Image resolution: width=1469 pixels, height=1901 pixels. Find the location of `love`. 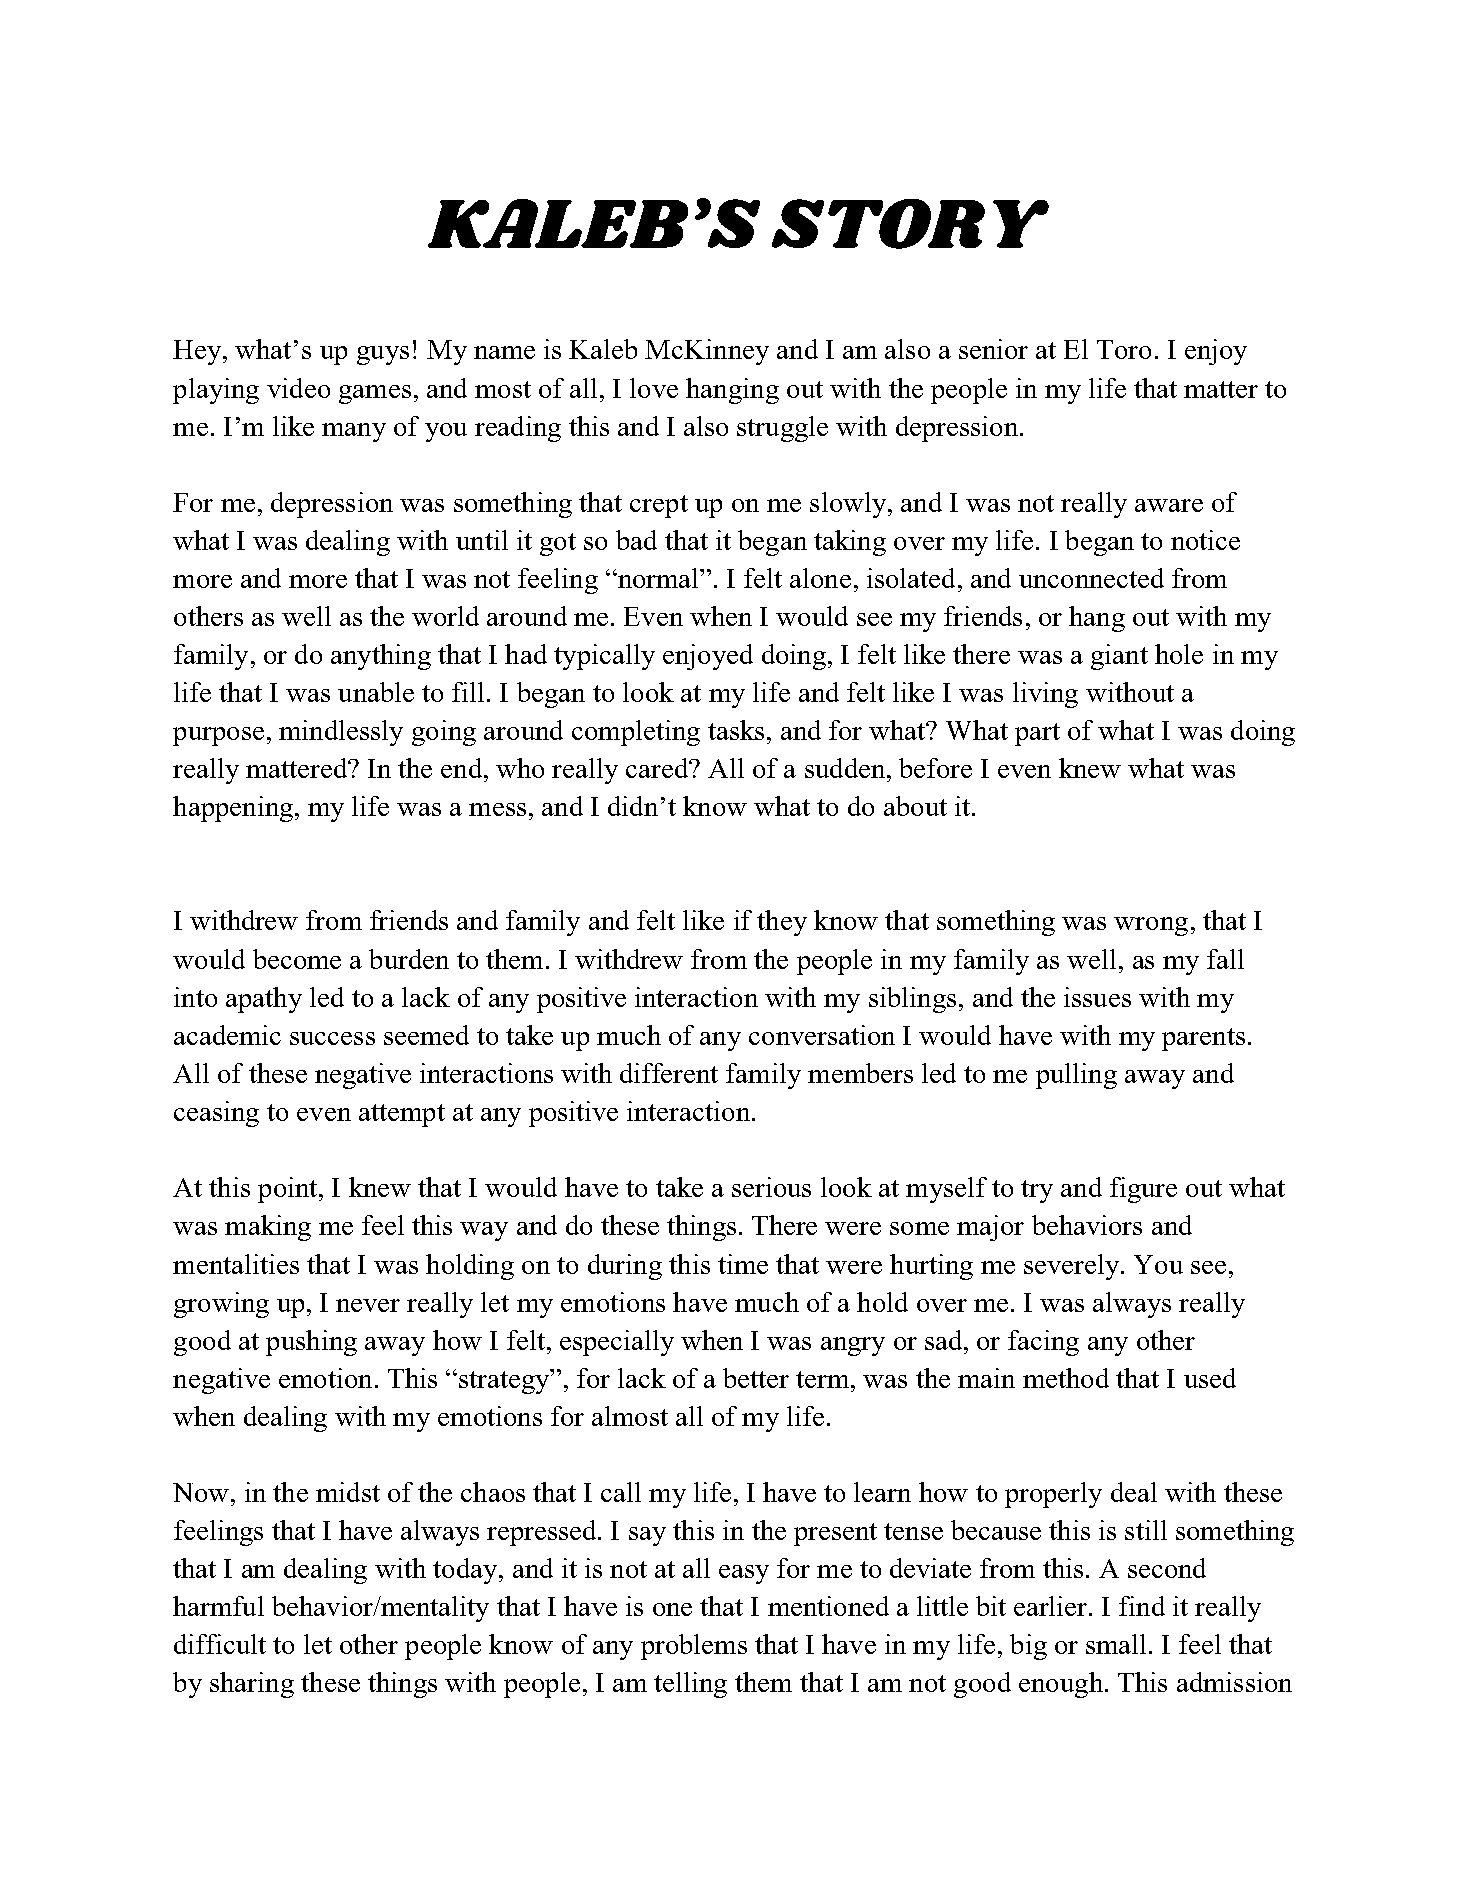

love is located at coordinates (654, 388).
